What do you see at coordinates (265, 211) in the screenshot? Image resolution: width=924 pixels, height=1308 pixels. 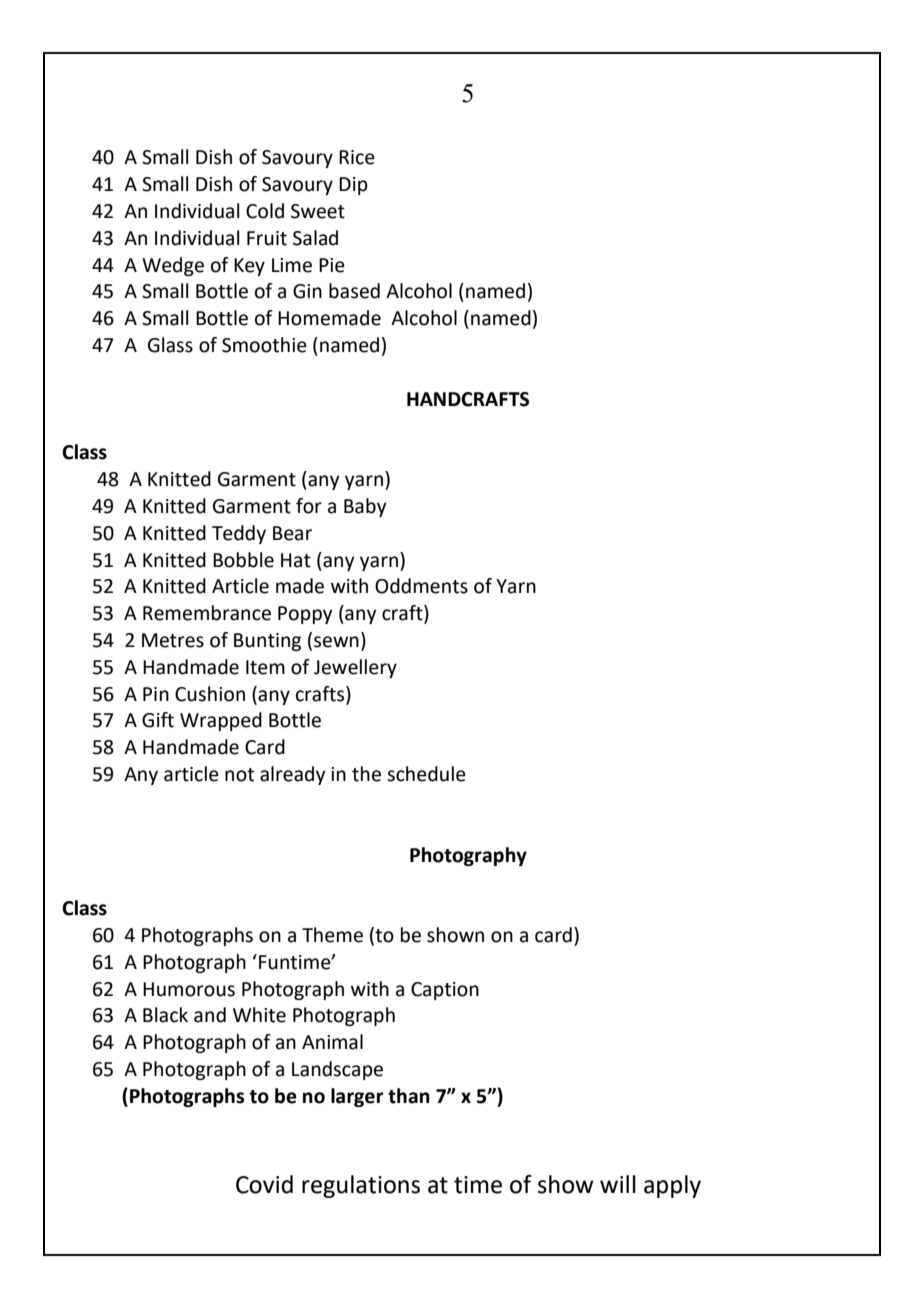 I see `Cold` at bounding box center [265, 211].
